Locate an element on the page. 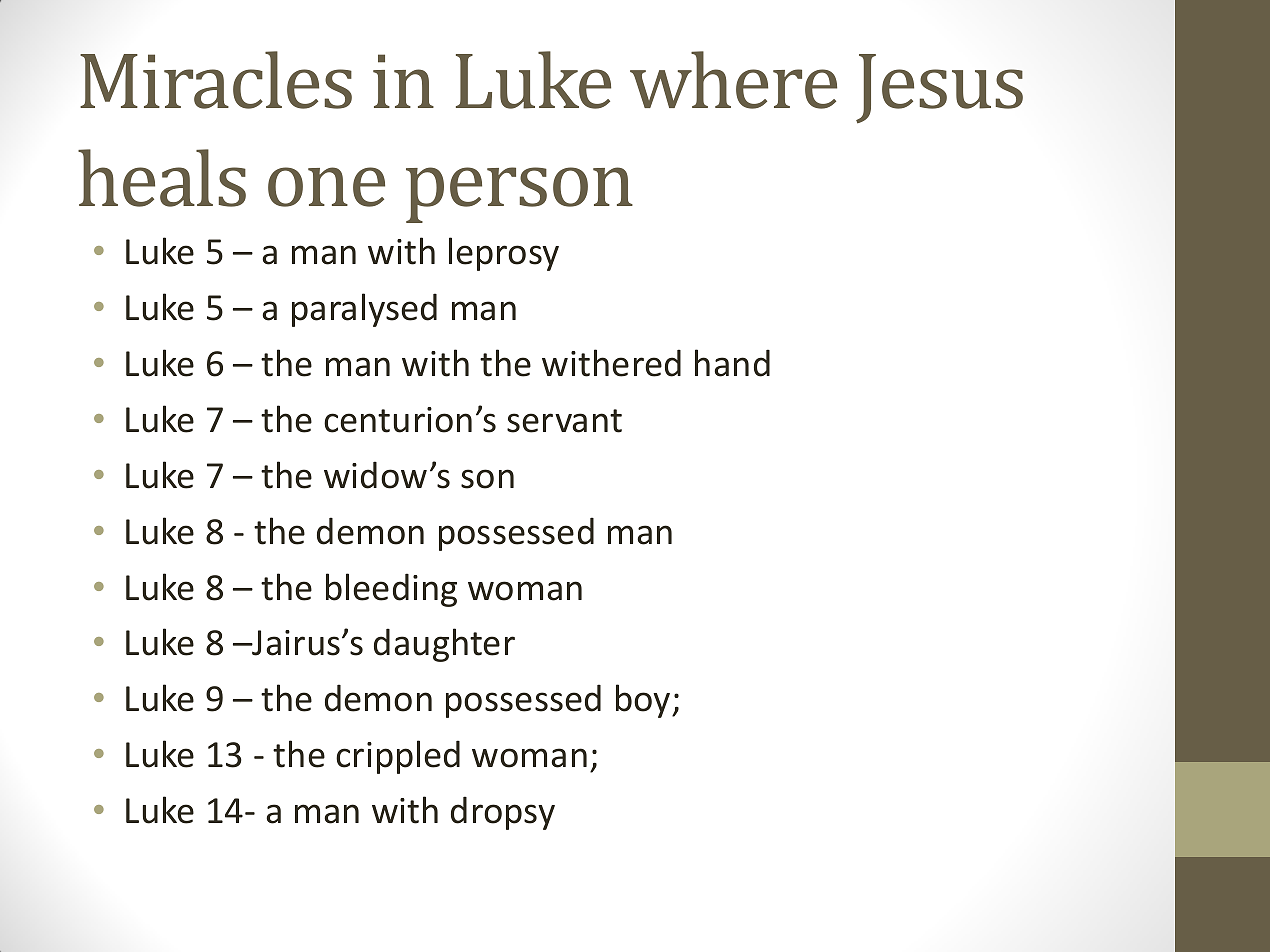  leprosy is located at coordinates (504, 254).
